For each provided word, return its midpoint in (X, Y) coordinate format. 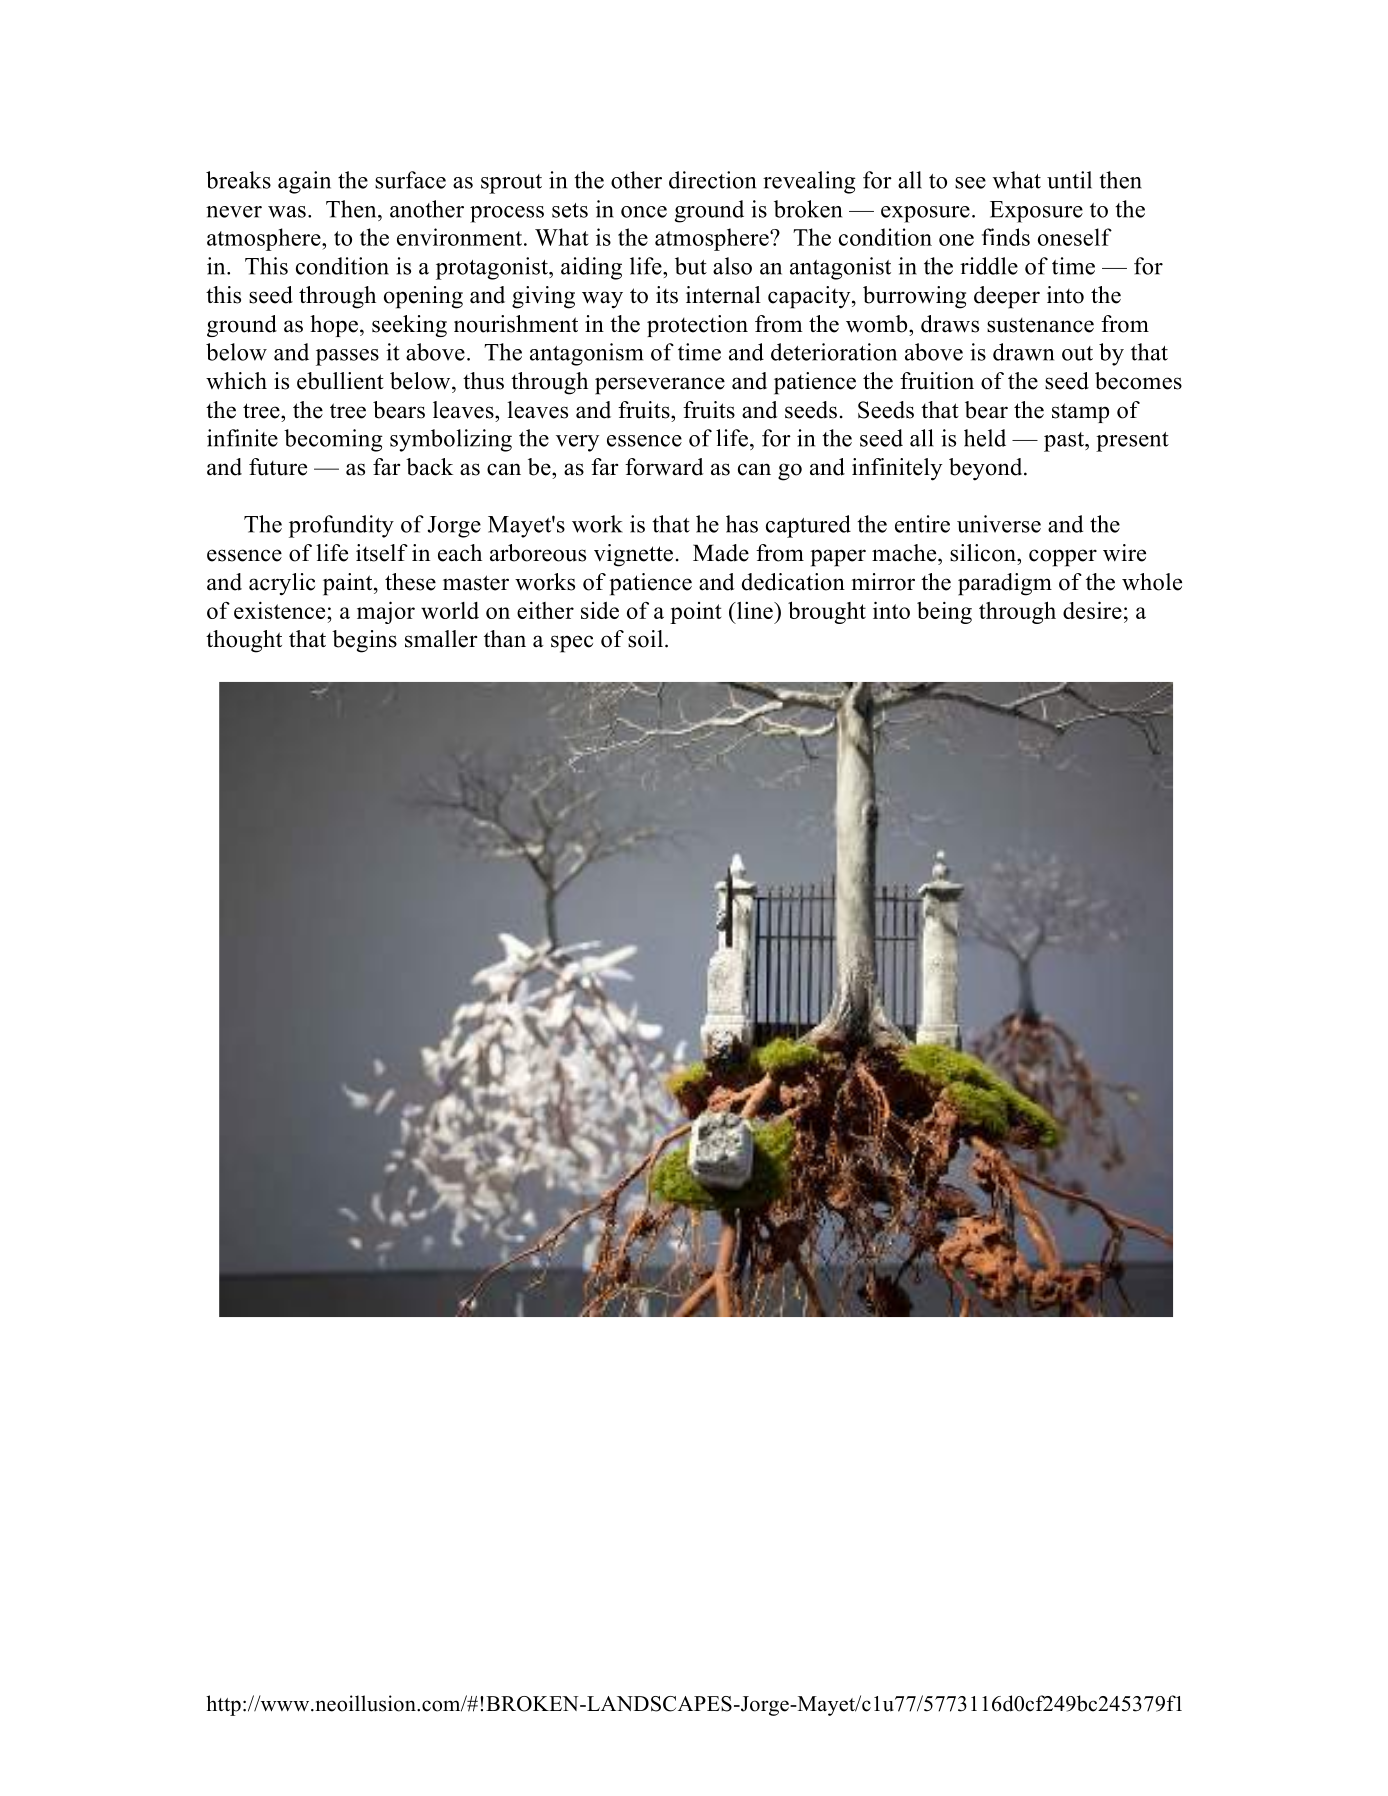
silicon (984, 553)
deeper (1007, 297)
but (691, 266)
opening (423, 297)
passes (347, 357)
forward (664, 467)
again (304, 182)
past (1065, 442)
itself (382, 553)
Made (721, 553)
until (1069, 180)
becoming (333, 440)
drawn (1023, 352)
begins (364, 641)
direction (712, 180)
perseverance (660, 386)
